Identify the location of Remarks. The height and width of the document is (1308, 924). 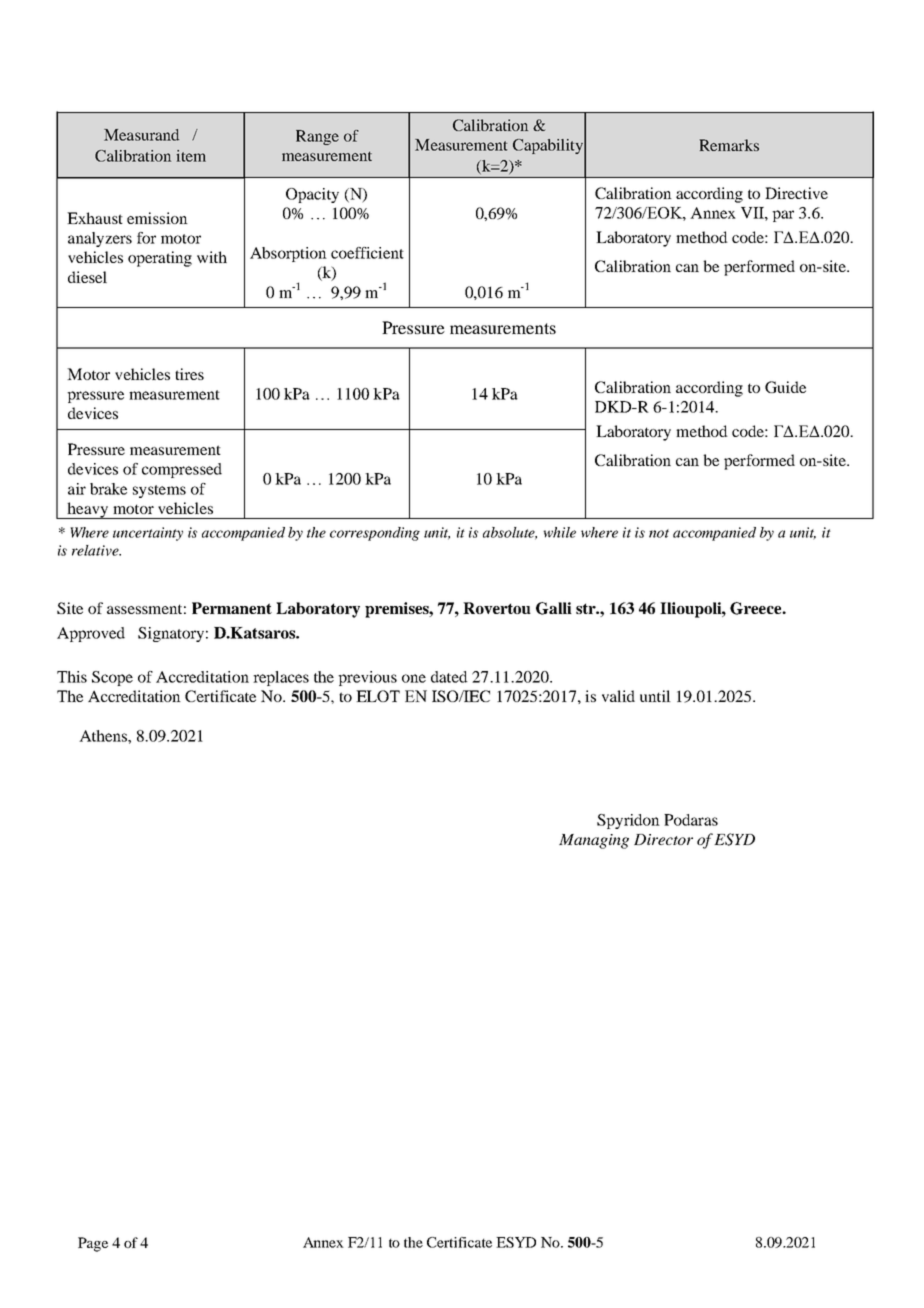
(729, 145).
